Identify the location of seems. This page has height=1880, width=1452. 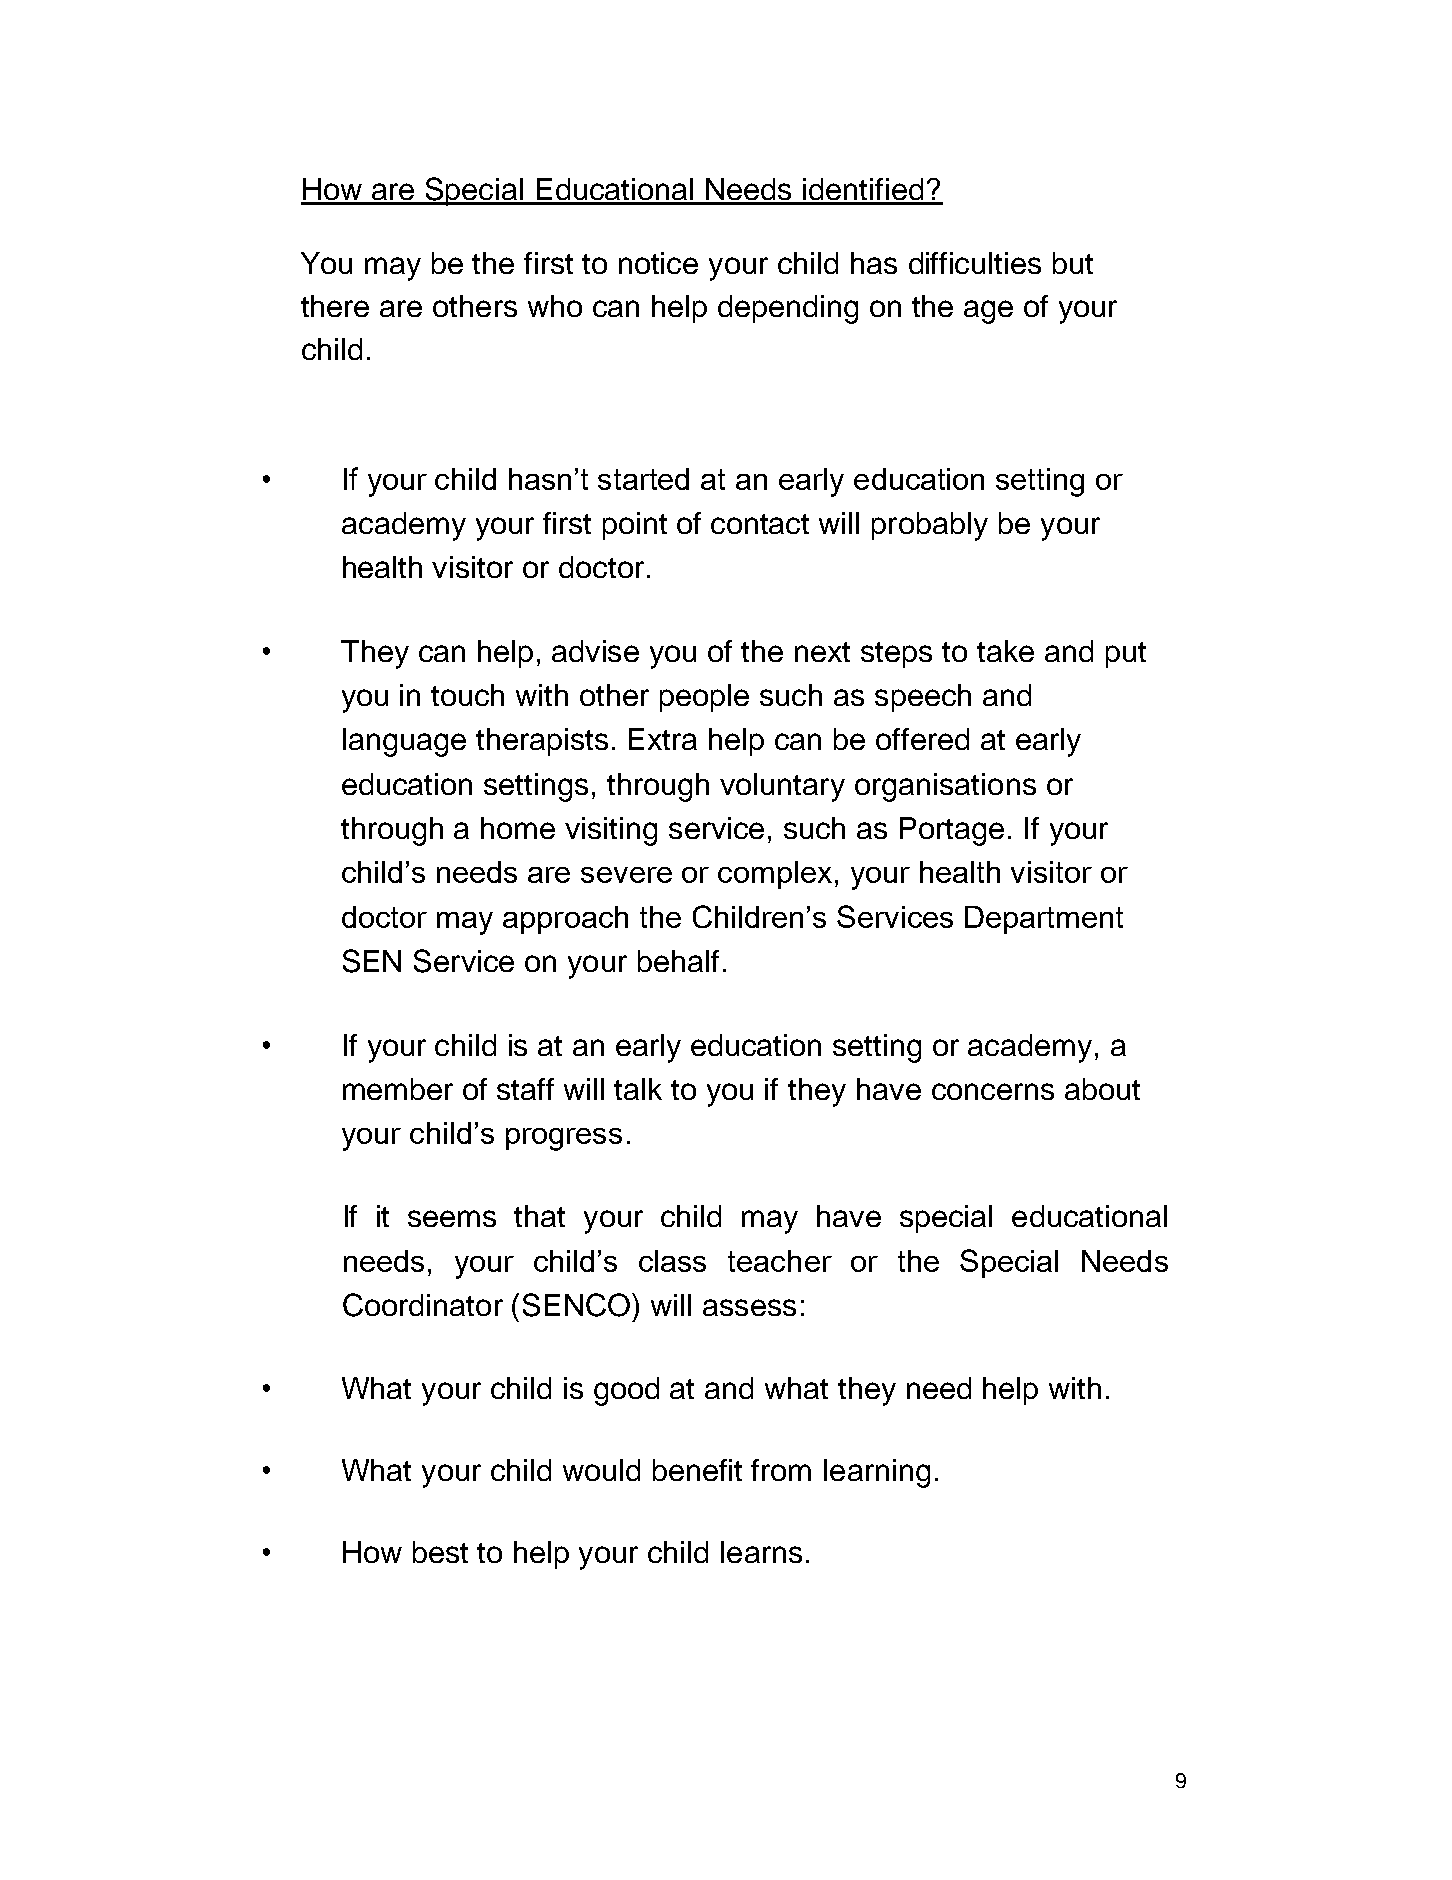
(452, 1218).
